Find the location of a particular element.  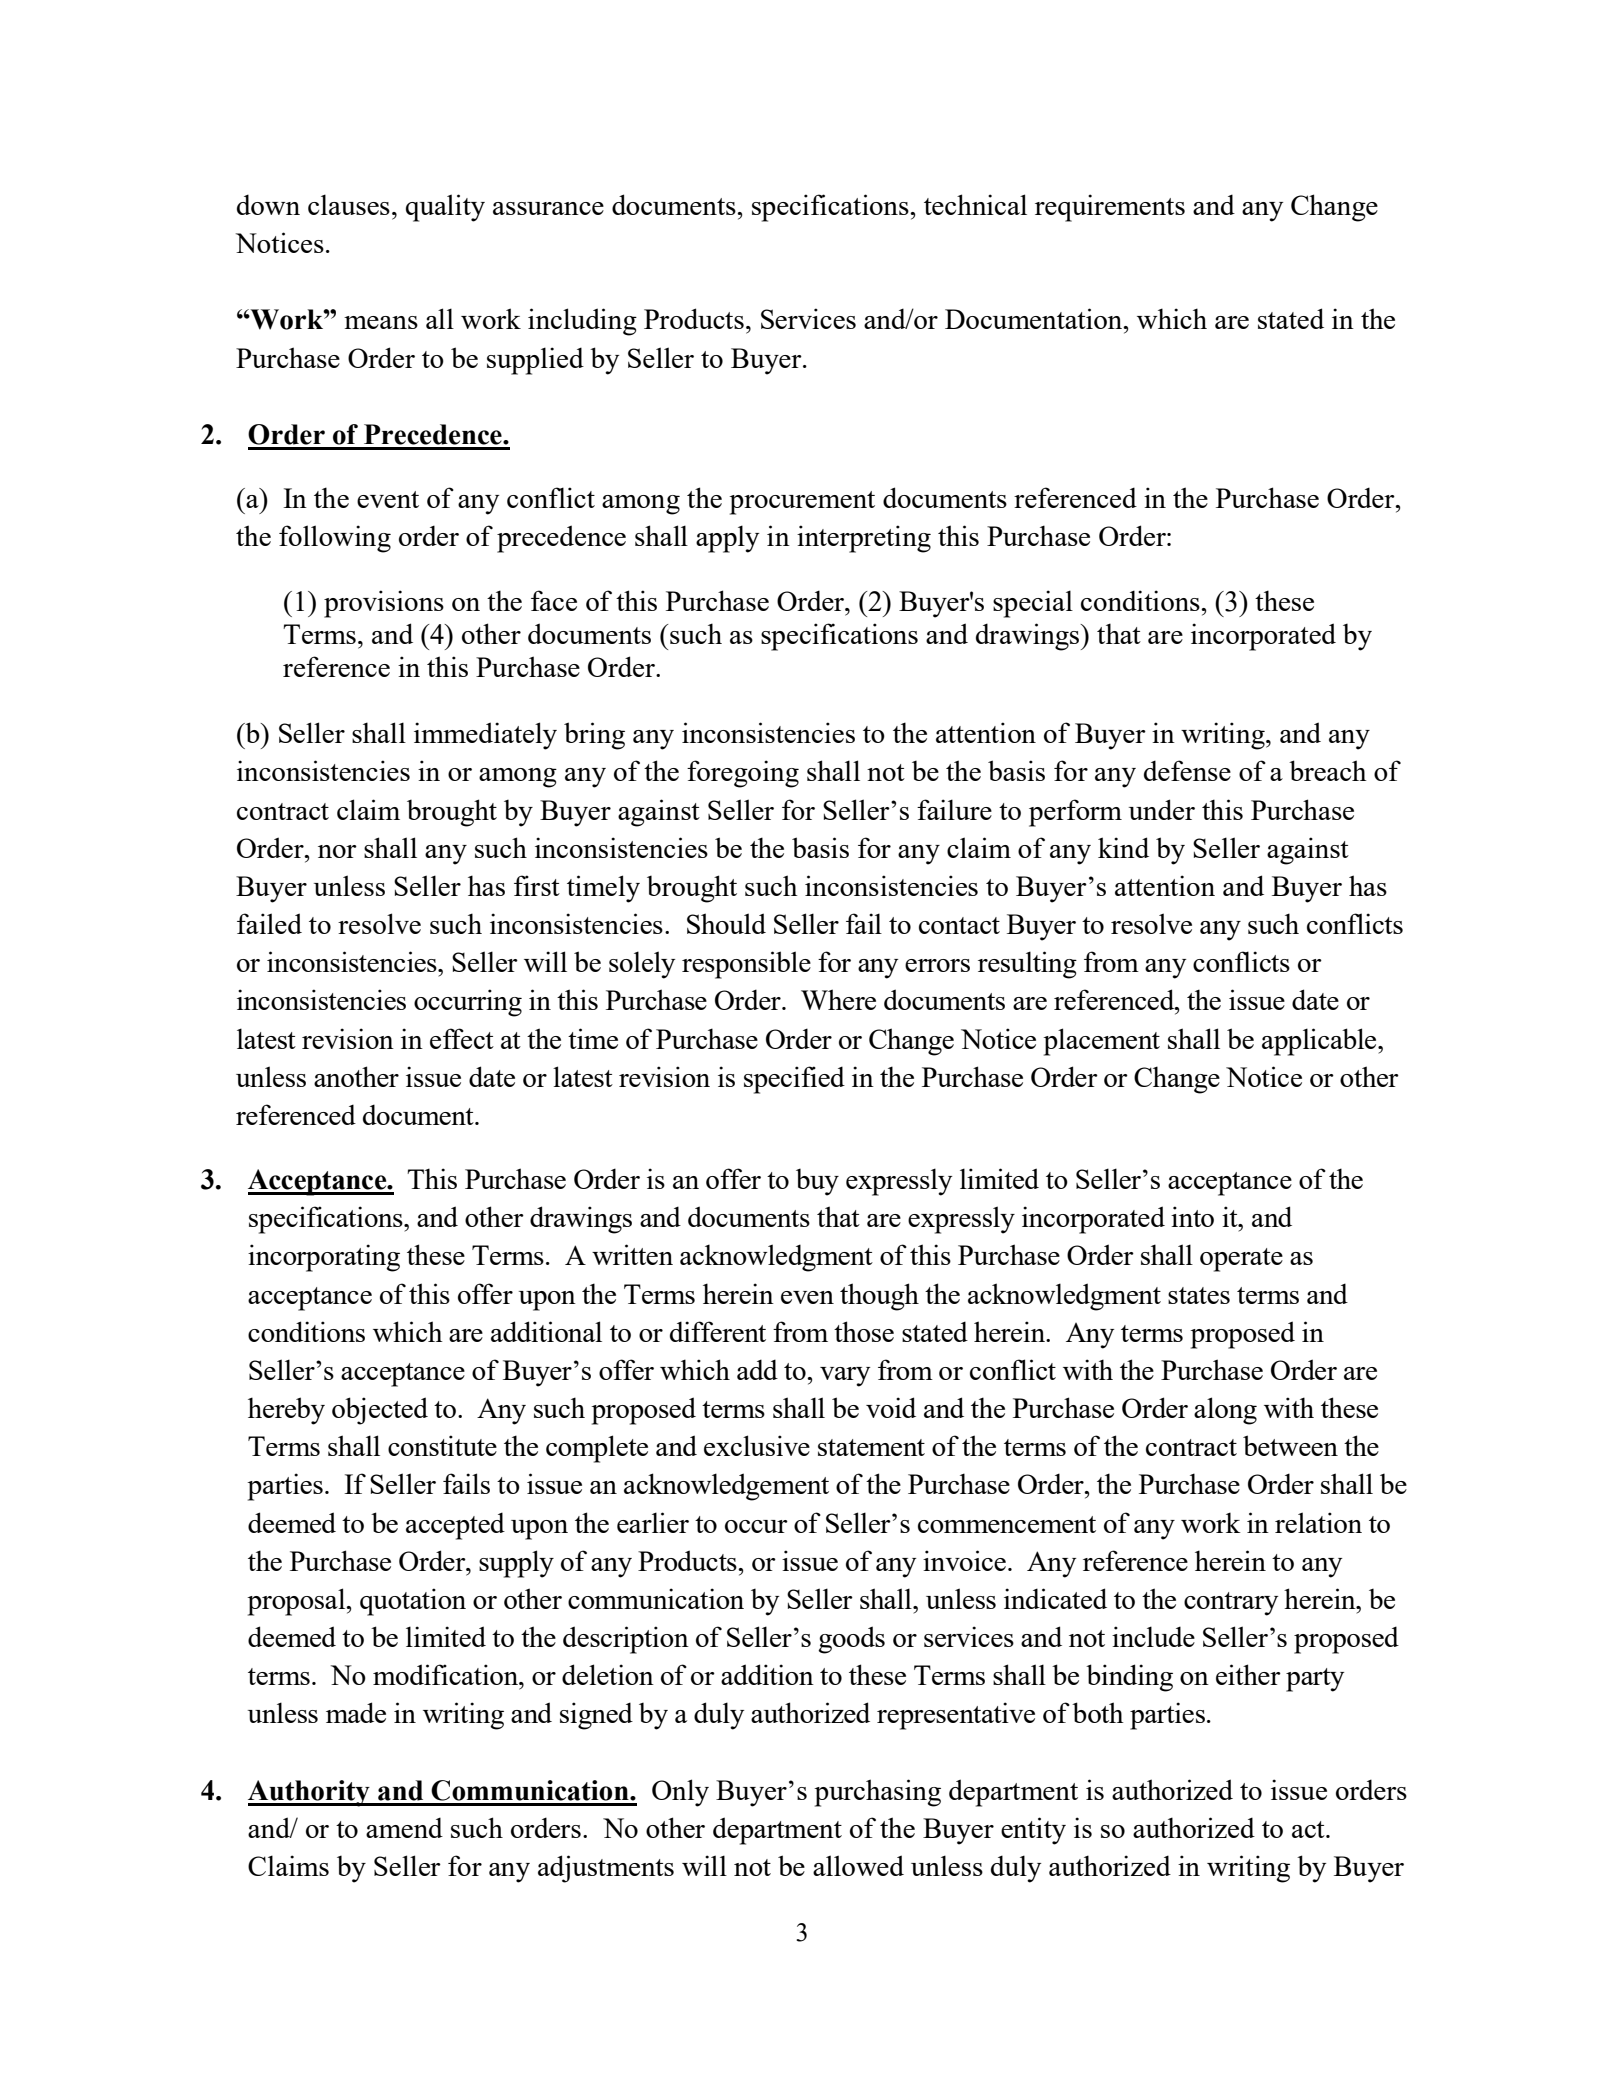

states is located at coordinates (1199, 1295).
